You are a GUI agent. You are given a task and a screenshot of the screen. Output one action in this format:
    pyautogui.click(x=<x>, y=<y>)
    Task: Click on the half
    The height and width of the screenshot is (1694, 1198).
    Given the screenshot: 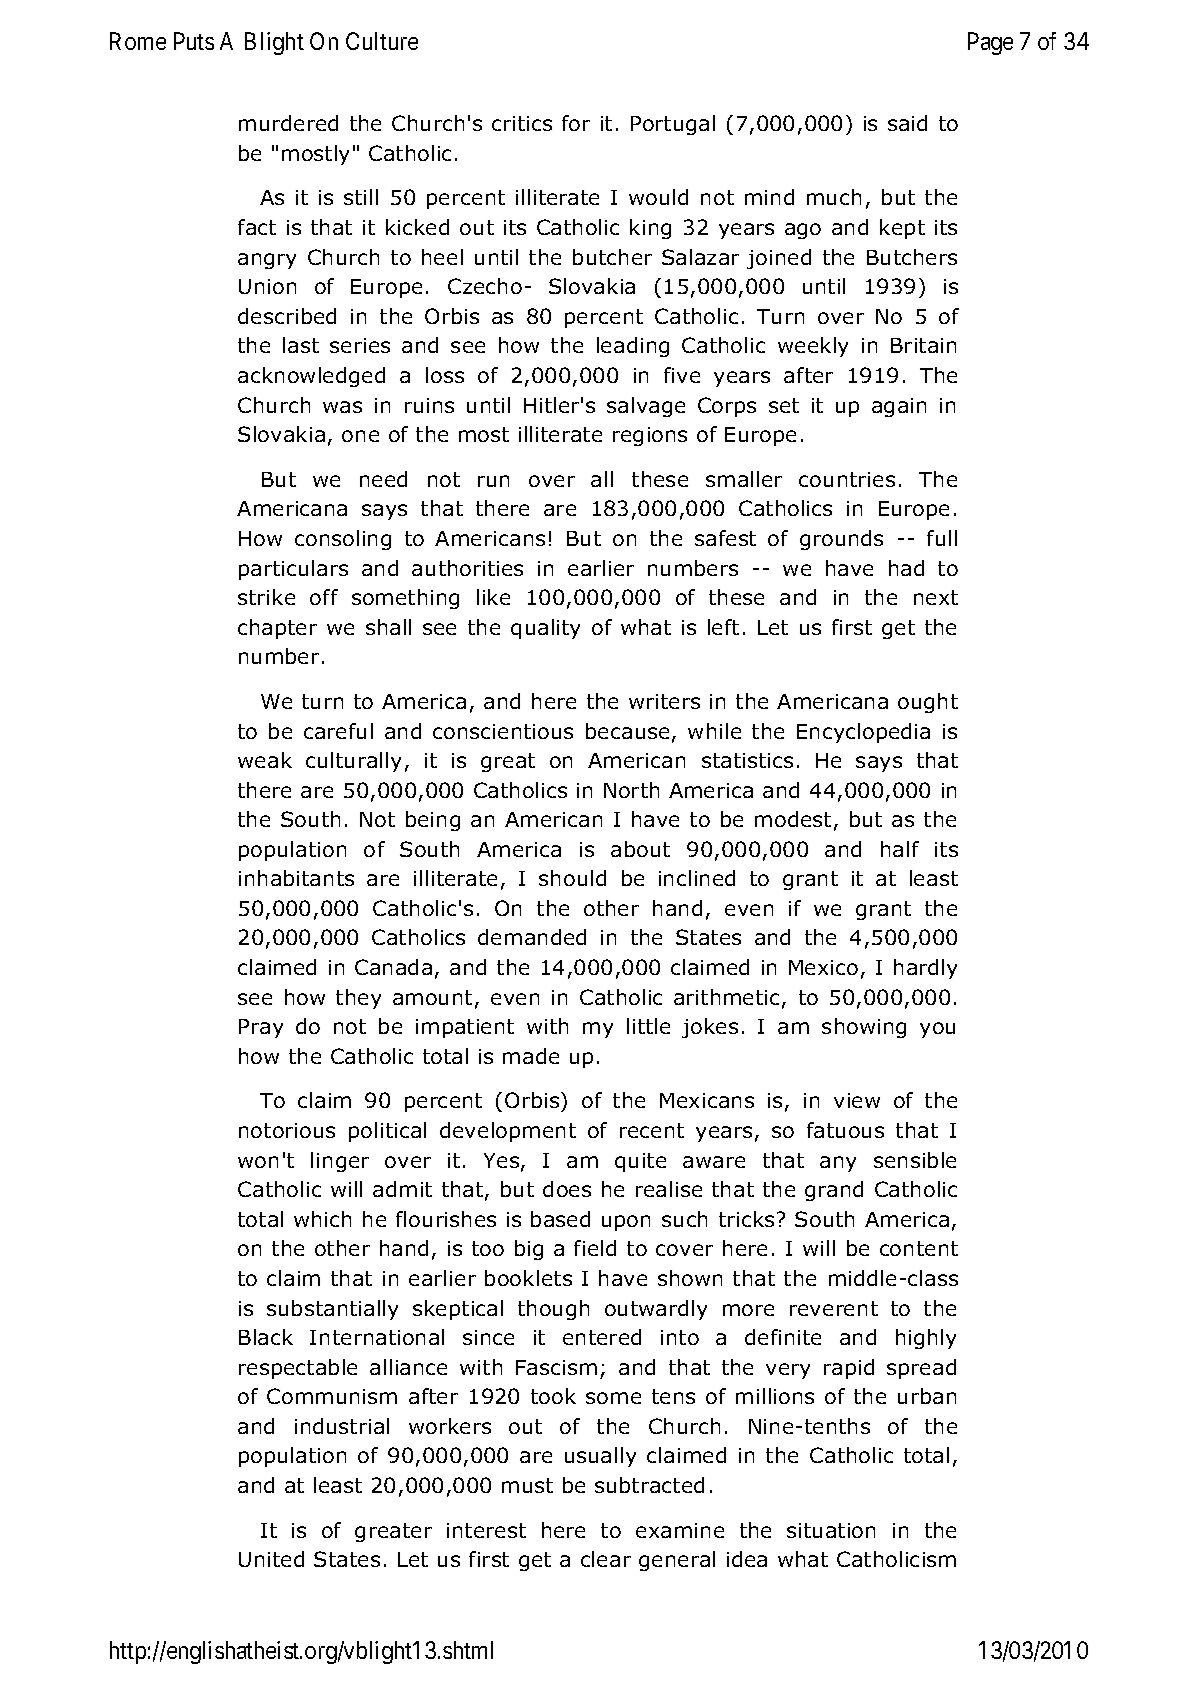 What is the action you would take?
    pyautogui.click(x=900, y=849)
